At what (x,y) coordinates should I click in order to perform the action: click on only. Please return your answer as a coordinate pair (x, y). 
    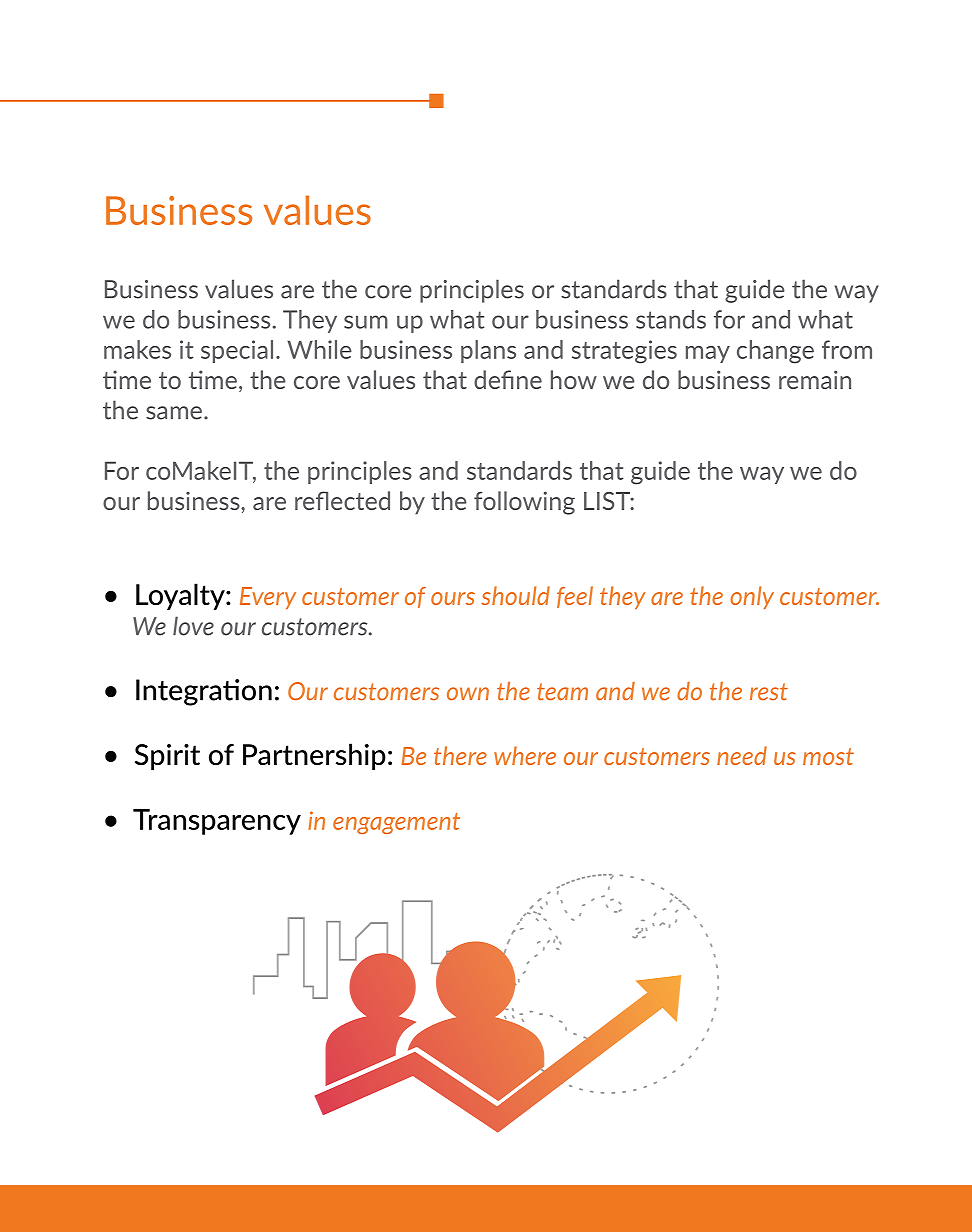
    Looking at the image, I should click on (752, 597).
